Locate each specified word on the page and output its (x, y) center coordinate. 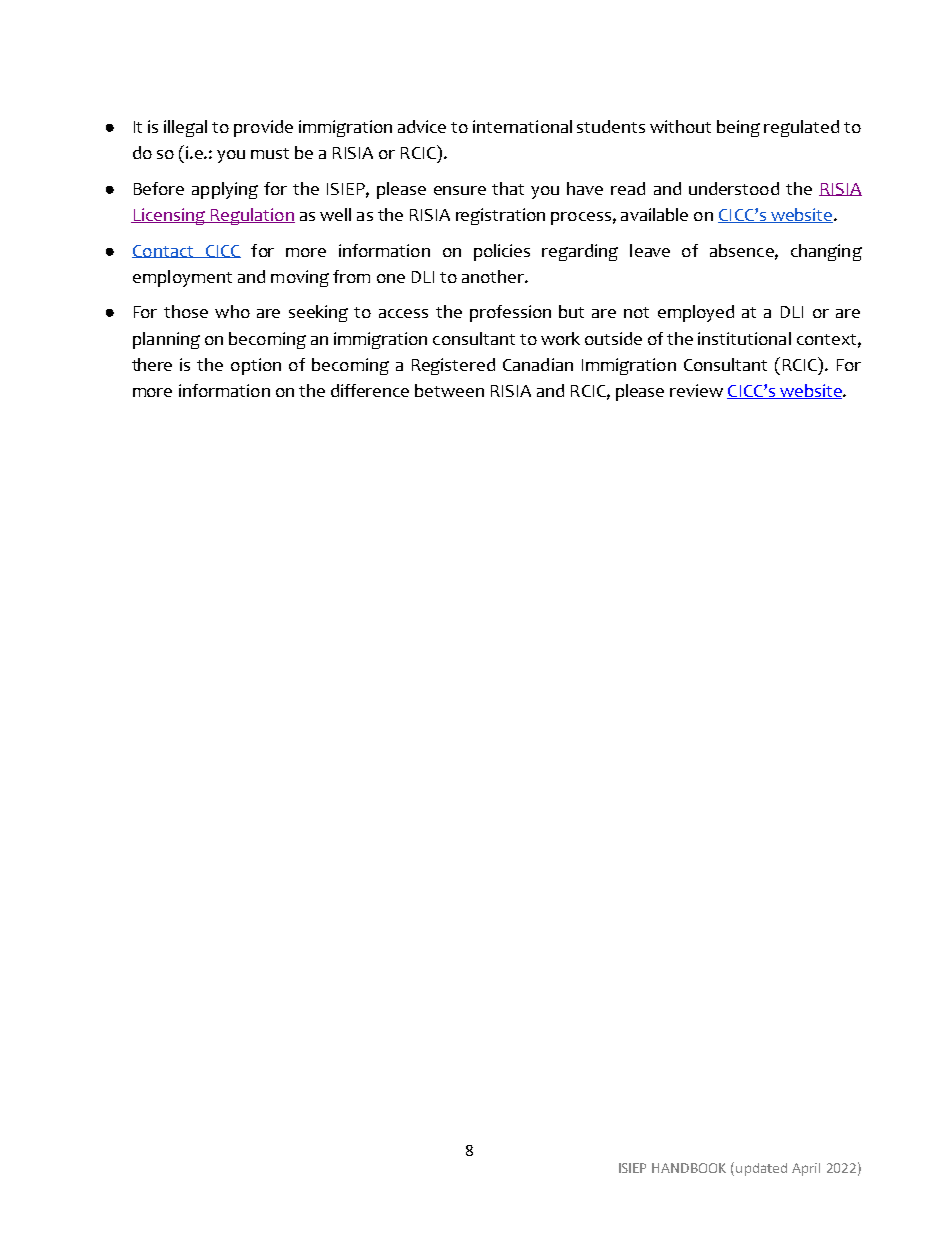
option (256, 366)
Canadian (538, 364)
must (270, 153)
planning (166, 340)
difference (370, 390)
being (738, 128)
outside (613, 338)
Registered (453, 366)
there (152, 364)
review (696, 390)
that (508, 188)
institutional (744, 338)
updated (761, 1169)
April (806, 1169)
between (449, 390)
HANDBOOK (689, 1168)
